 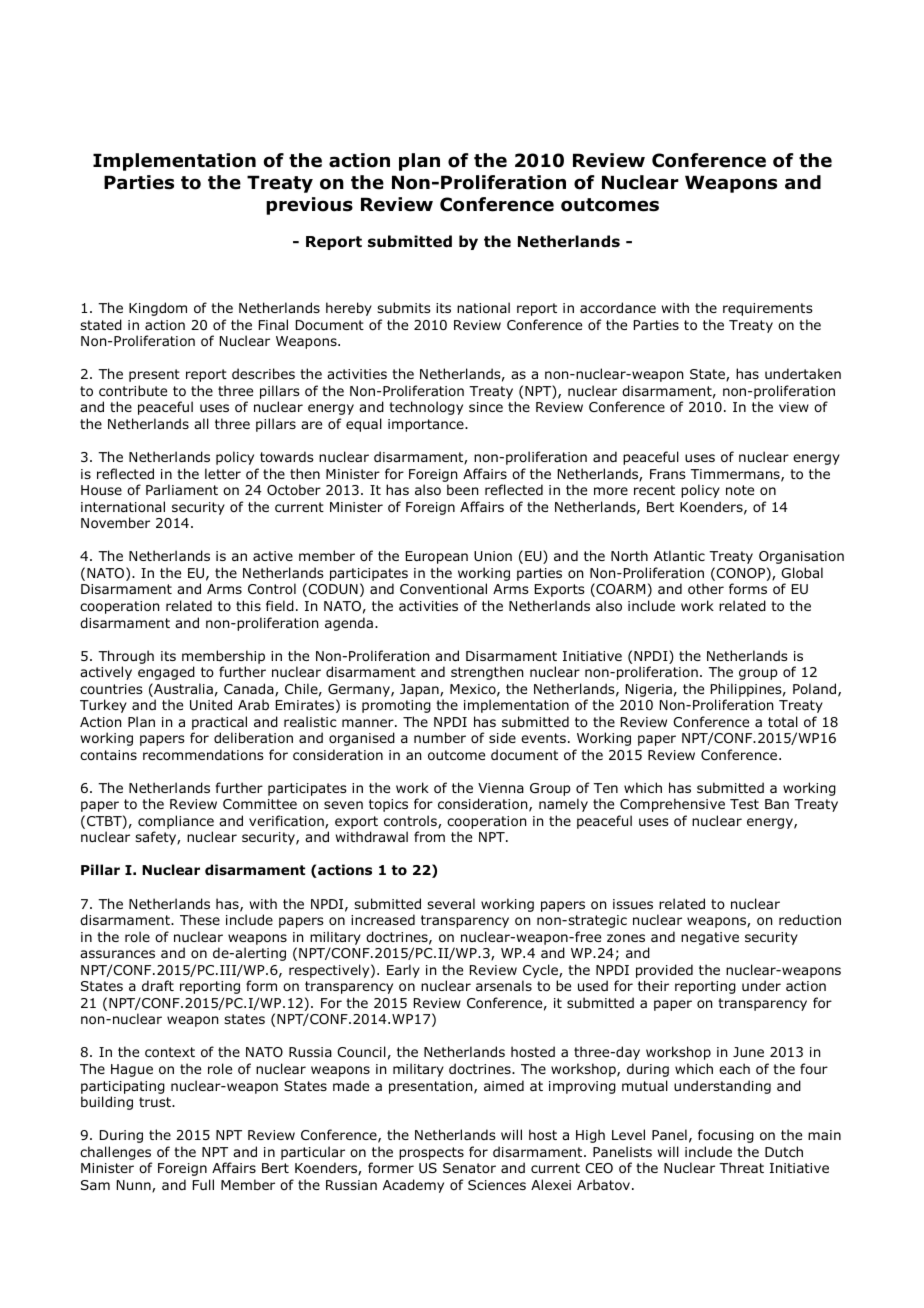 What do you see at coordinates (740, 490) in the page?
I see `note` at bounding box center [740, 490].
